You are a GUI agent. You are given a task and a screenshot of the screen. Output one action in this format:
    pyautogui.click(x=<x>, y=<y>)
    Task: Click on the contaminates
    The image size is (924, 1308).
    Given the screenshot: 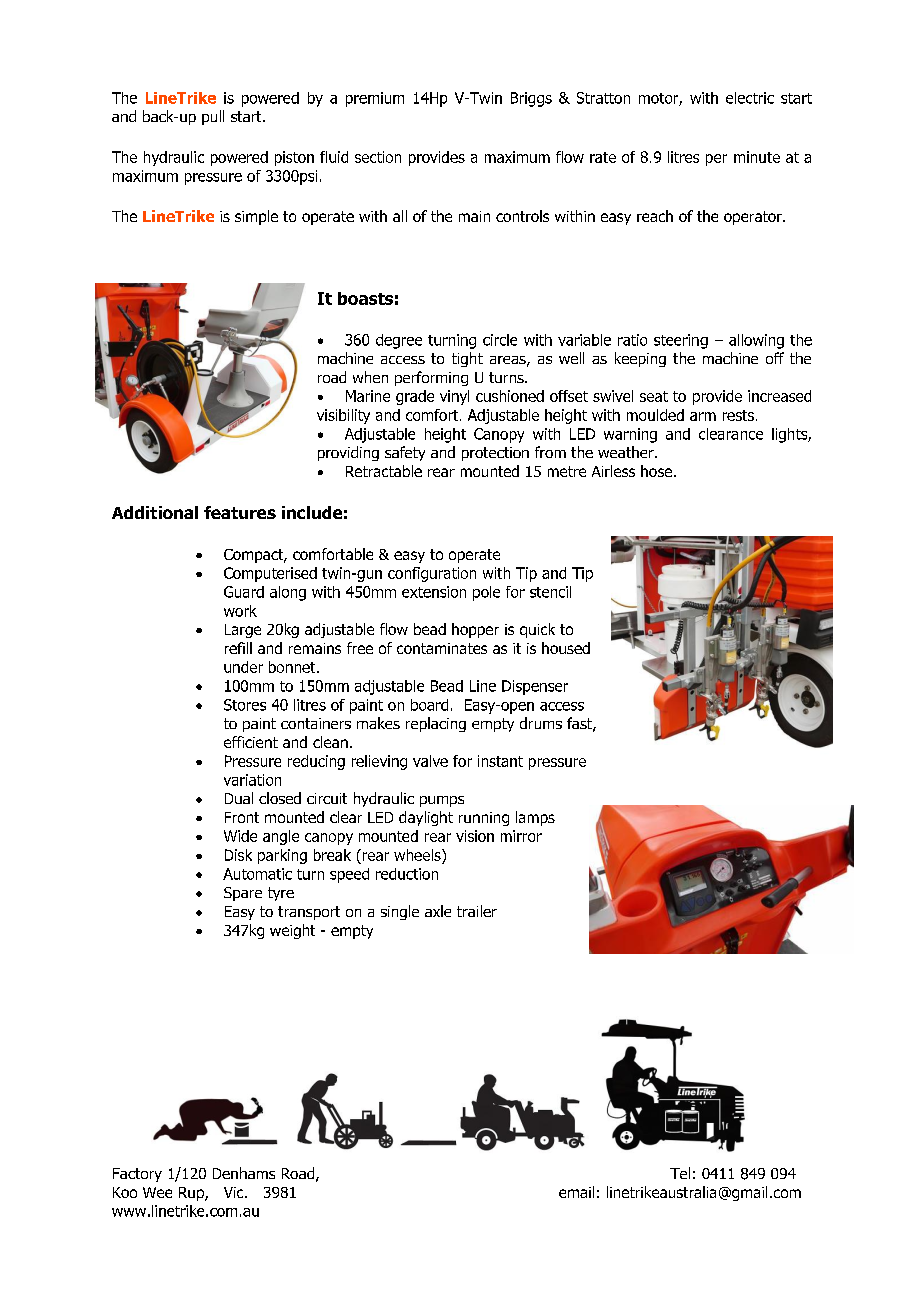 What is the action you would take?
    pyautogui.click(x=442, y=648)
